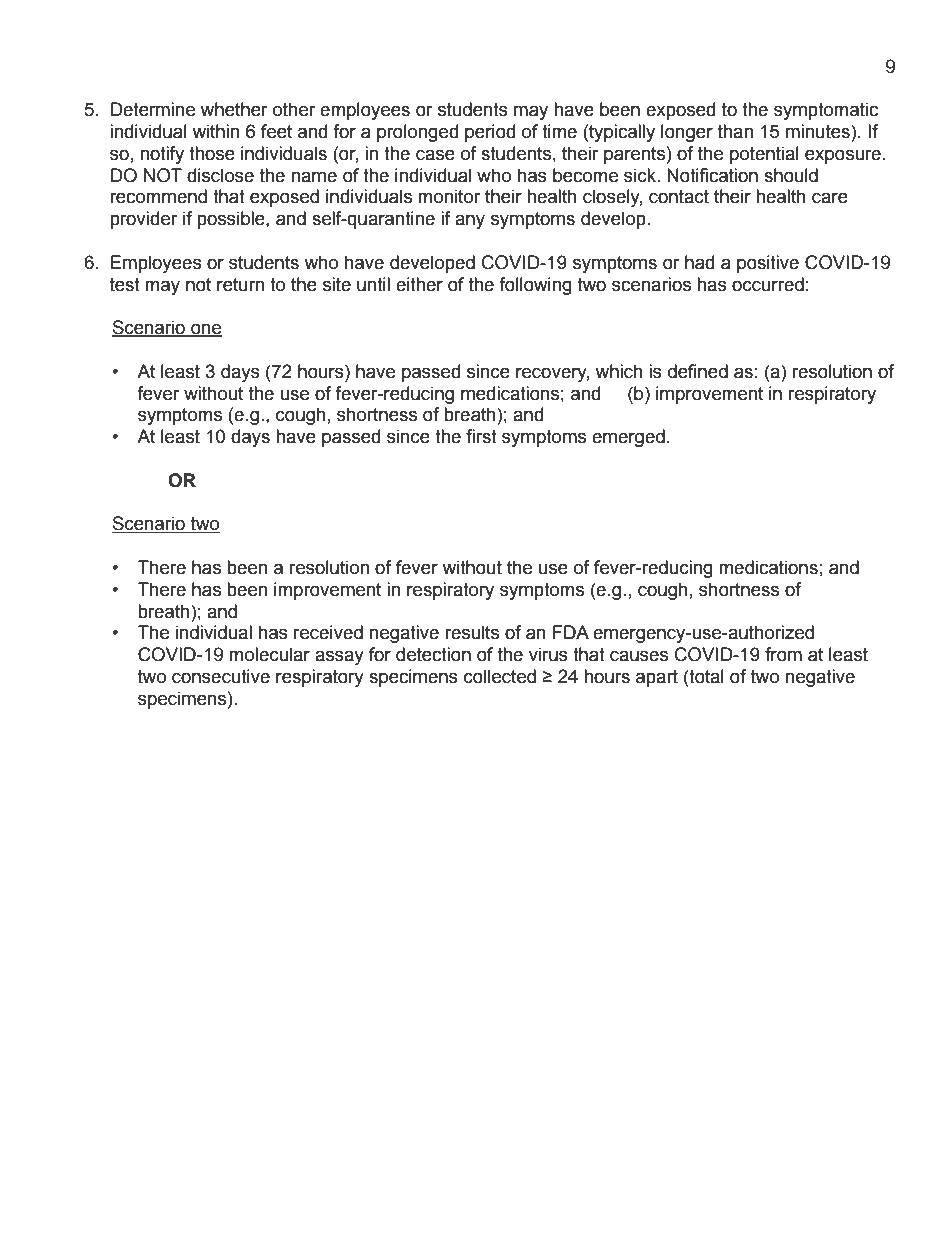 This screenshot has width=952, height=1233. I want to click on which, so click(619, 371).
